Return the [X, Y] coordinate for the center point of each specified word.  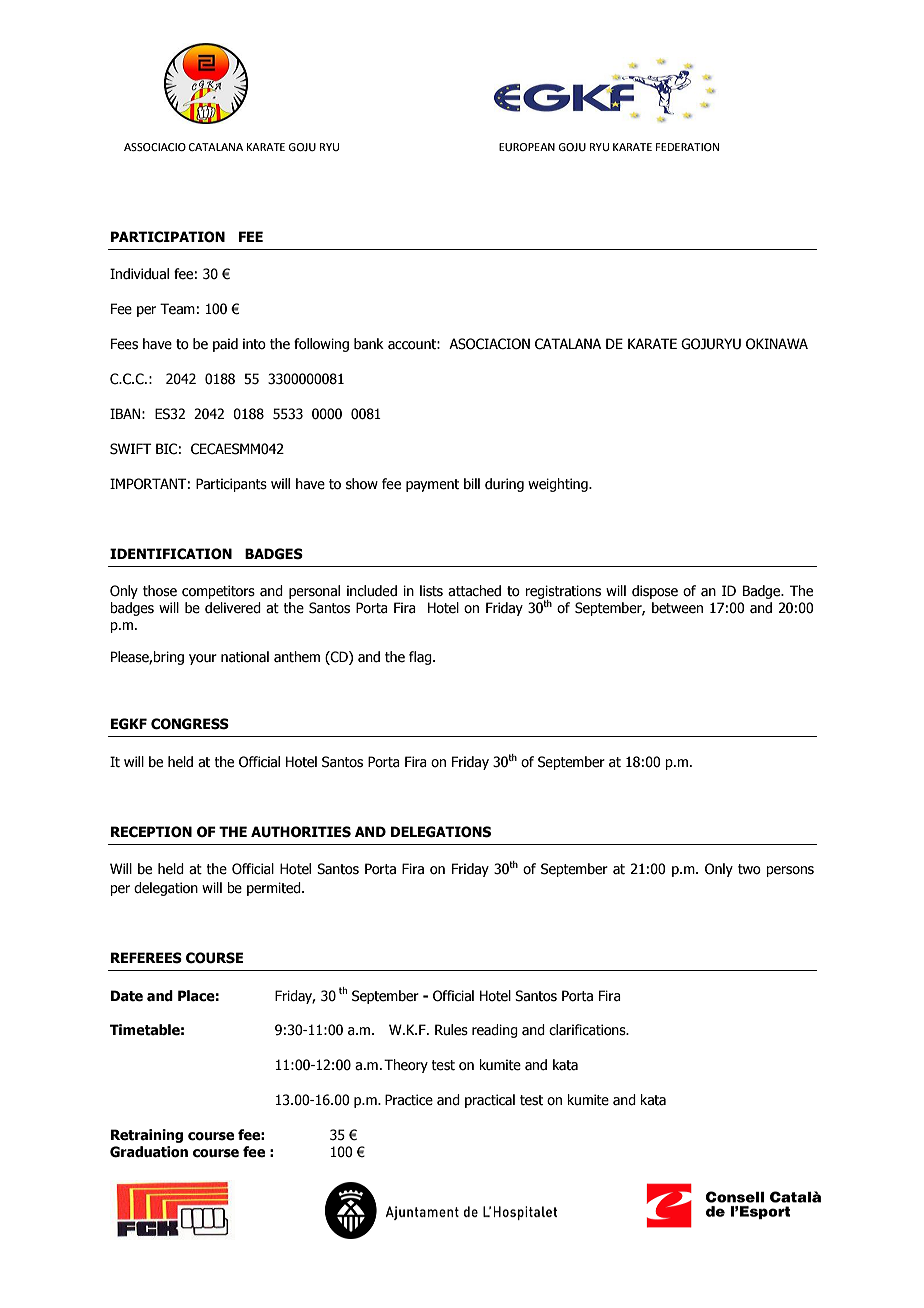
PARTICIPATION [168, 237]
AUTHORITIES [301, 832]
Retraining [147, 1136]
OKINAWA [777, 344]
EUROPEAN [527, 147]
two [749, 869]
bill [472, 484]
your [203, 659]
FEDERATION [687, 147]
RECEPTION [151, 832]
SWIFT [131, 449]
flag [421, 658]
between [677, 608]
